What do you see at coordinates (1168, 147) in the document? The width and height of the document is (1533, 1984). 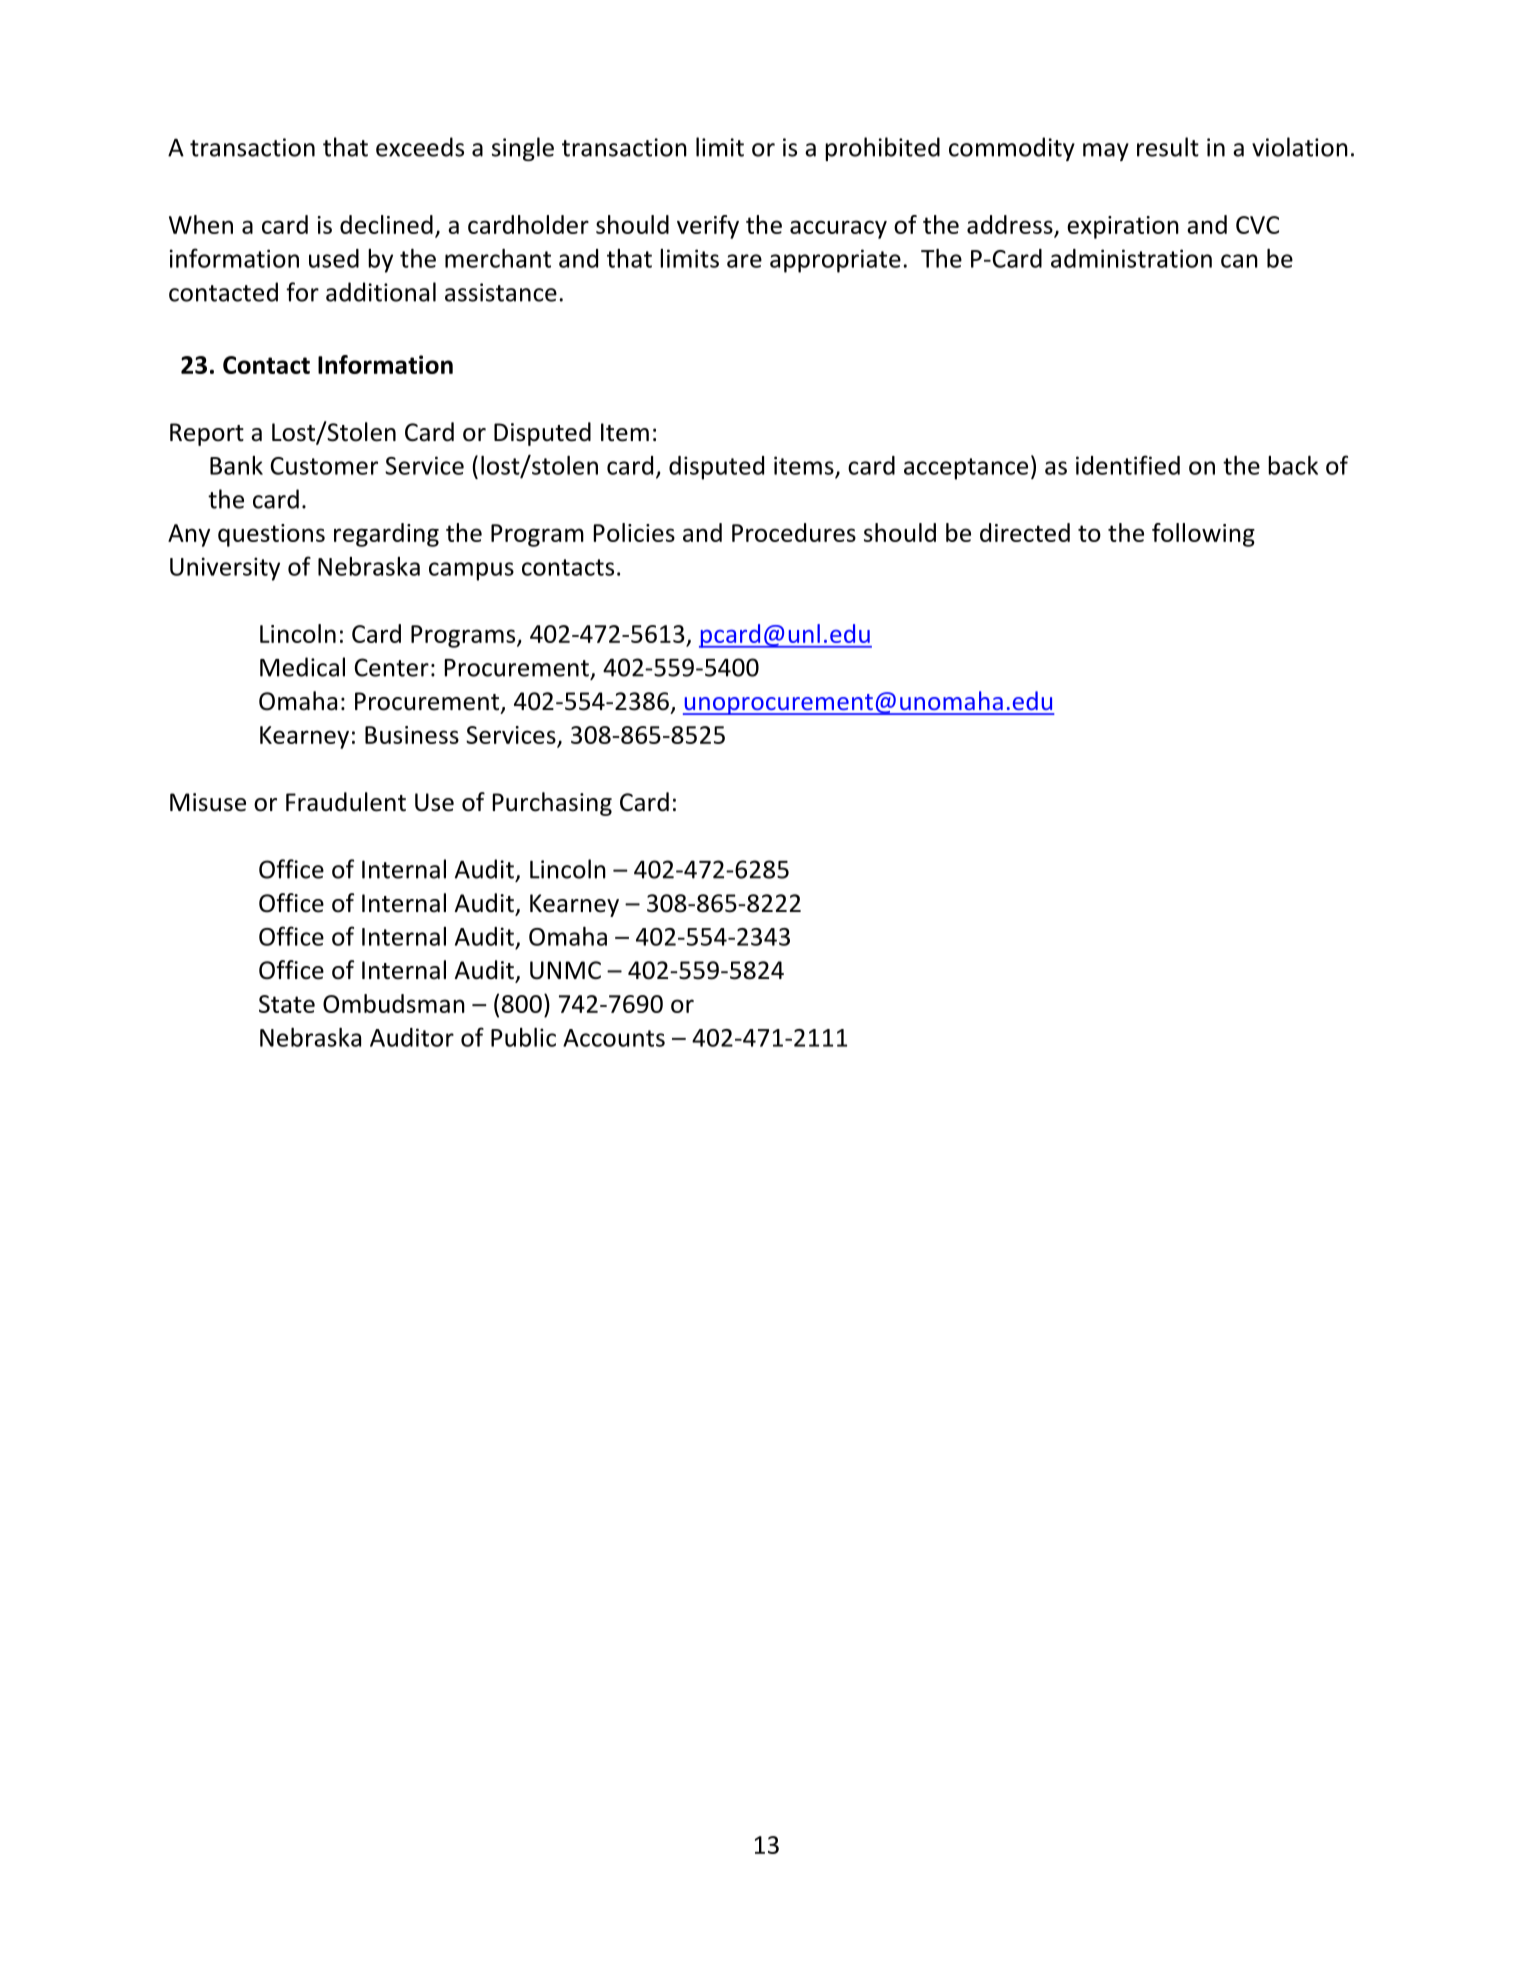 I see `result` at bounding box center [1168, 147].
